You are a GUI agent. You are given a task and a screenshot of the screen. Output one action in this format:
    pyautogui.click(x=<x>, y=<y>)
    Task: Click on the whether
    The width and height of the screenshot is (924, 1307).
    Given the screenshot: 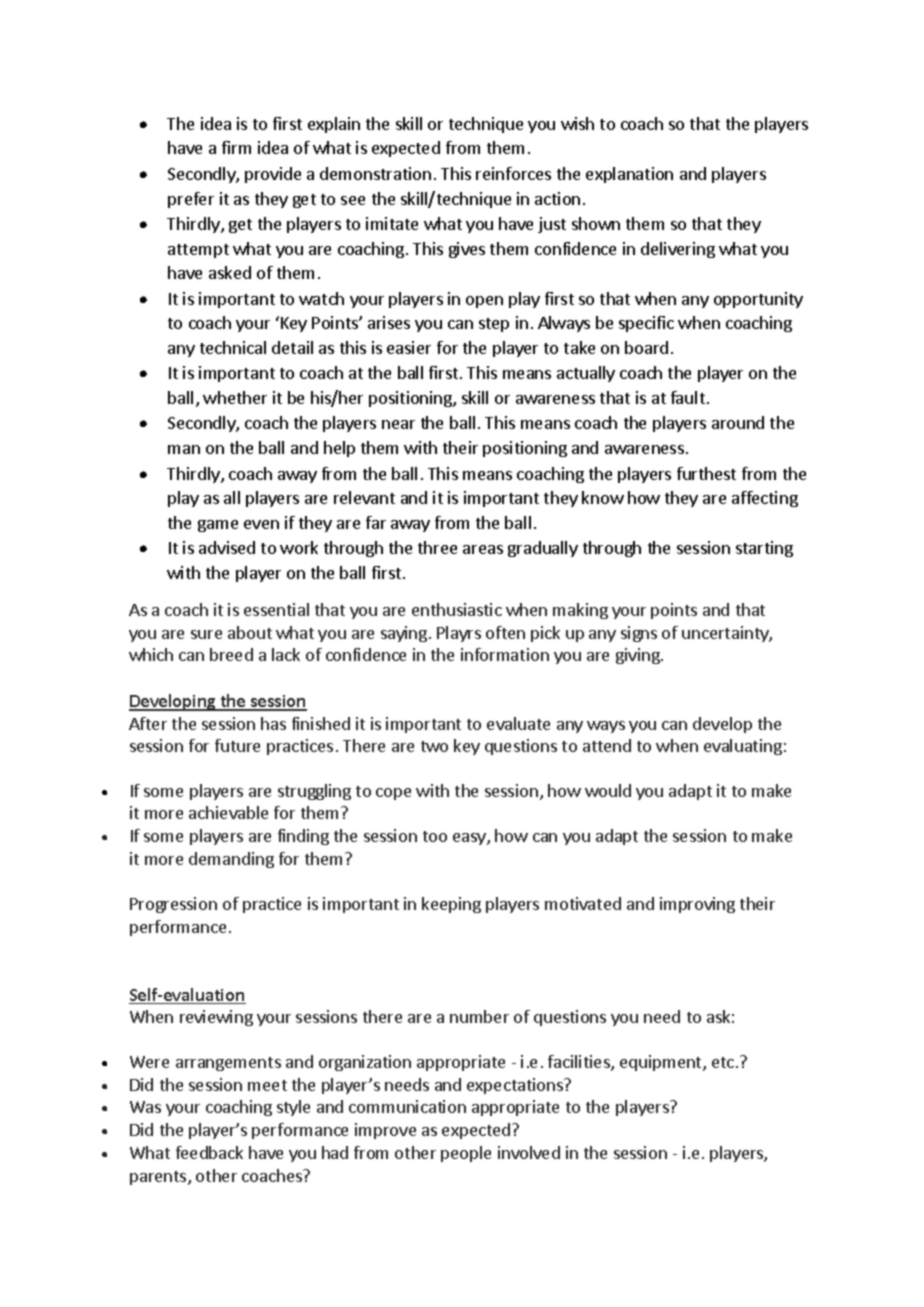 What is the action you would take?
    pyautogui.click(x=235, y=397)
